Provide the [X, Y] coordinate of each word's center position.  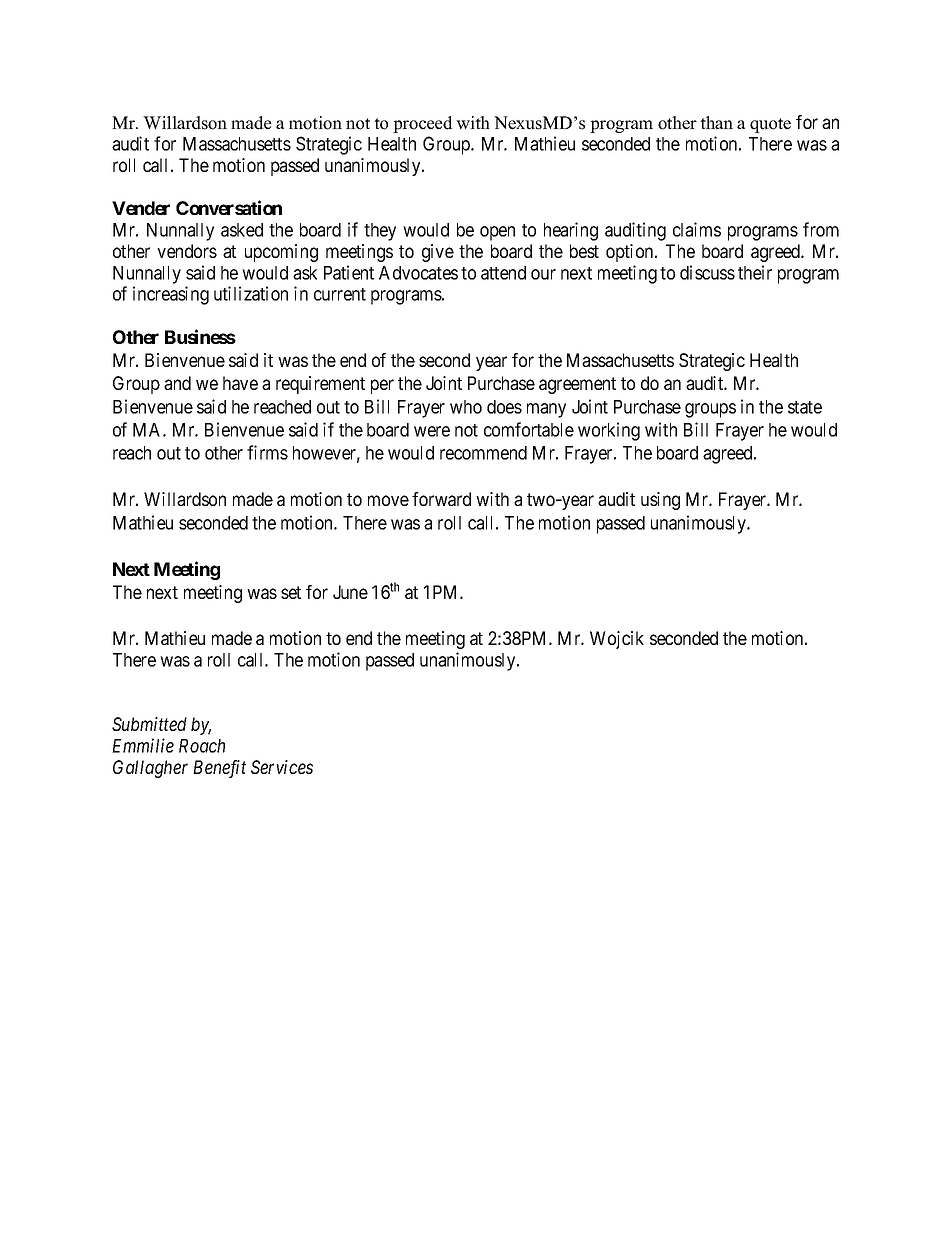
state [805, 407]
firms [267, 452]
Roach [202, 746]
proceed [423, 124]
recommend [483, 453]
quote [770, 125]
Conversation [229, 207]
